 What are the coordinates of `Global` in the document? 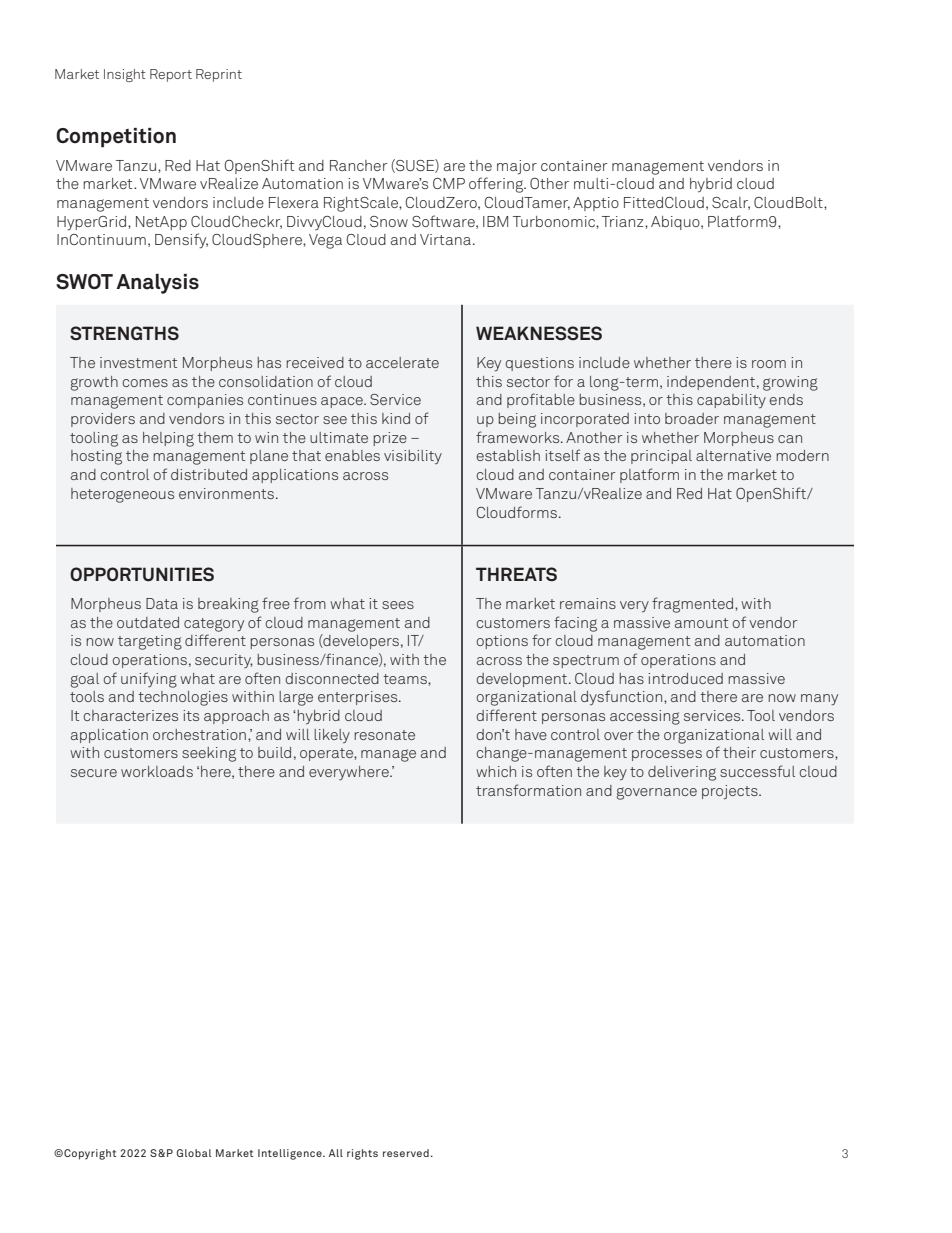 It's located at (194, 1153).
